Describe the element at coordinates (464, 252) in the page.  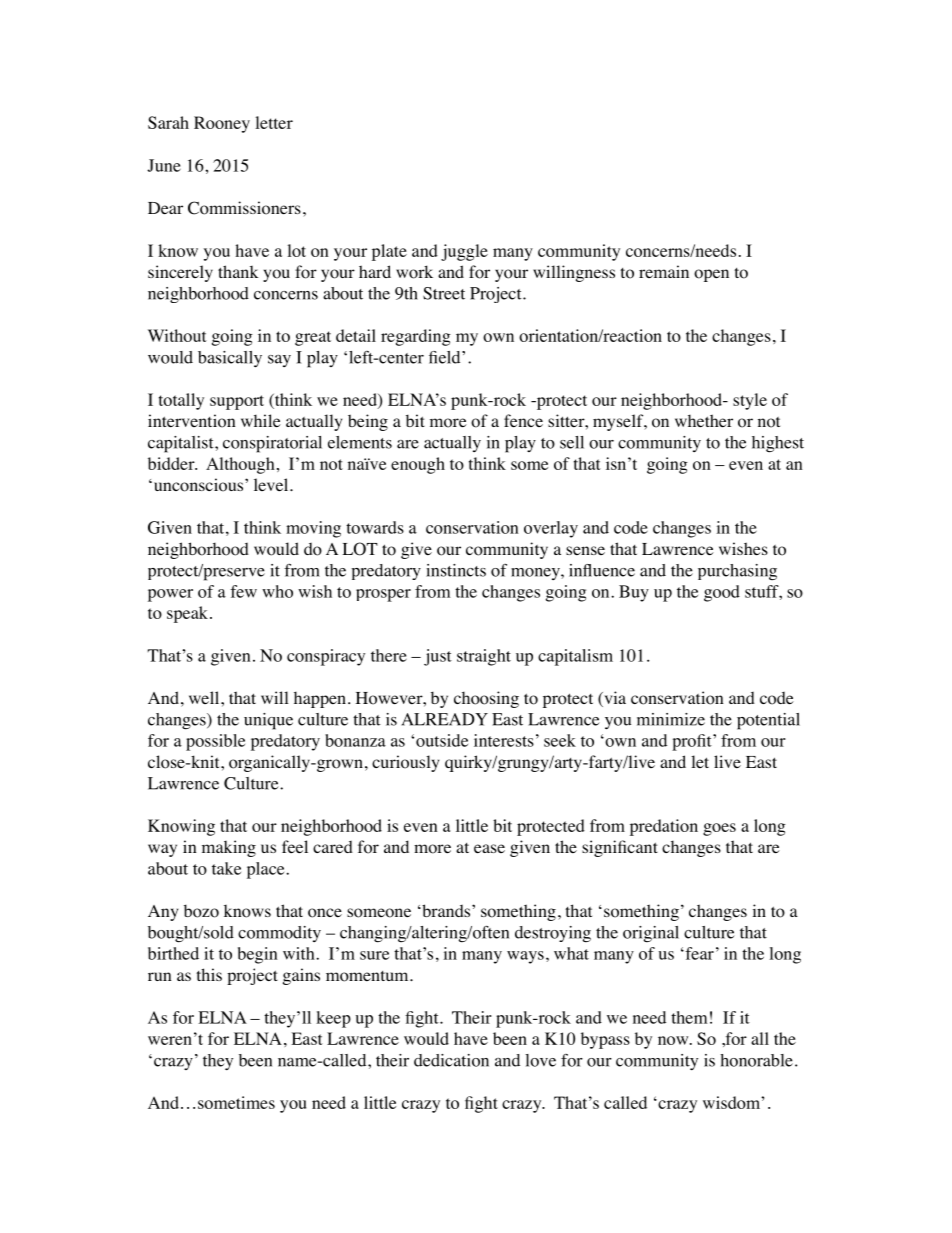
I see `juggle` at that location.
